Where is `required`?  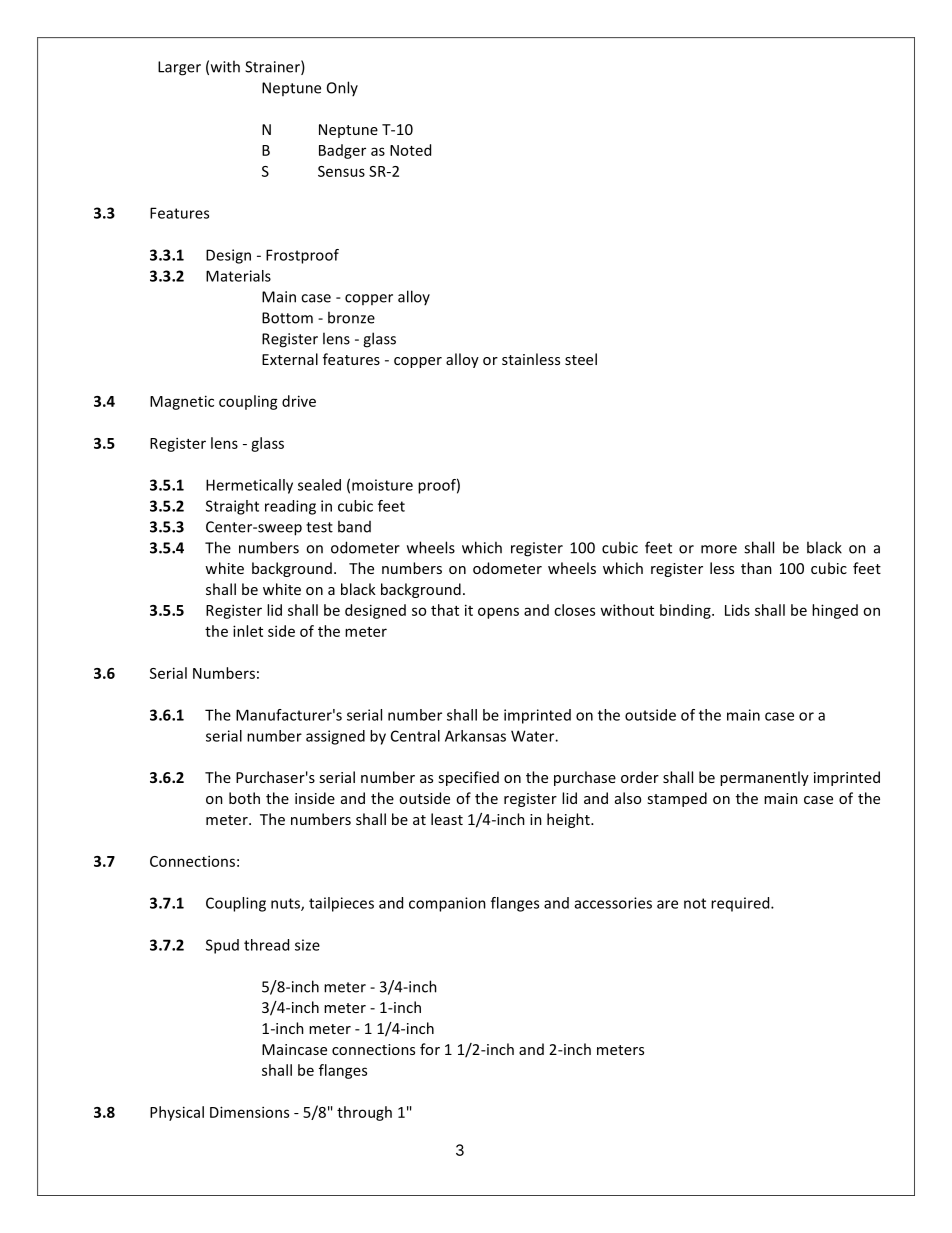
required is located at coordinates (741, 904).
